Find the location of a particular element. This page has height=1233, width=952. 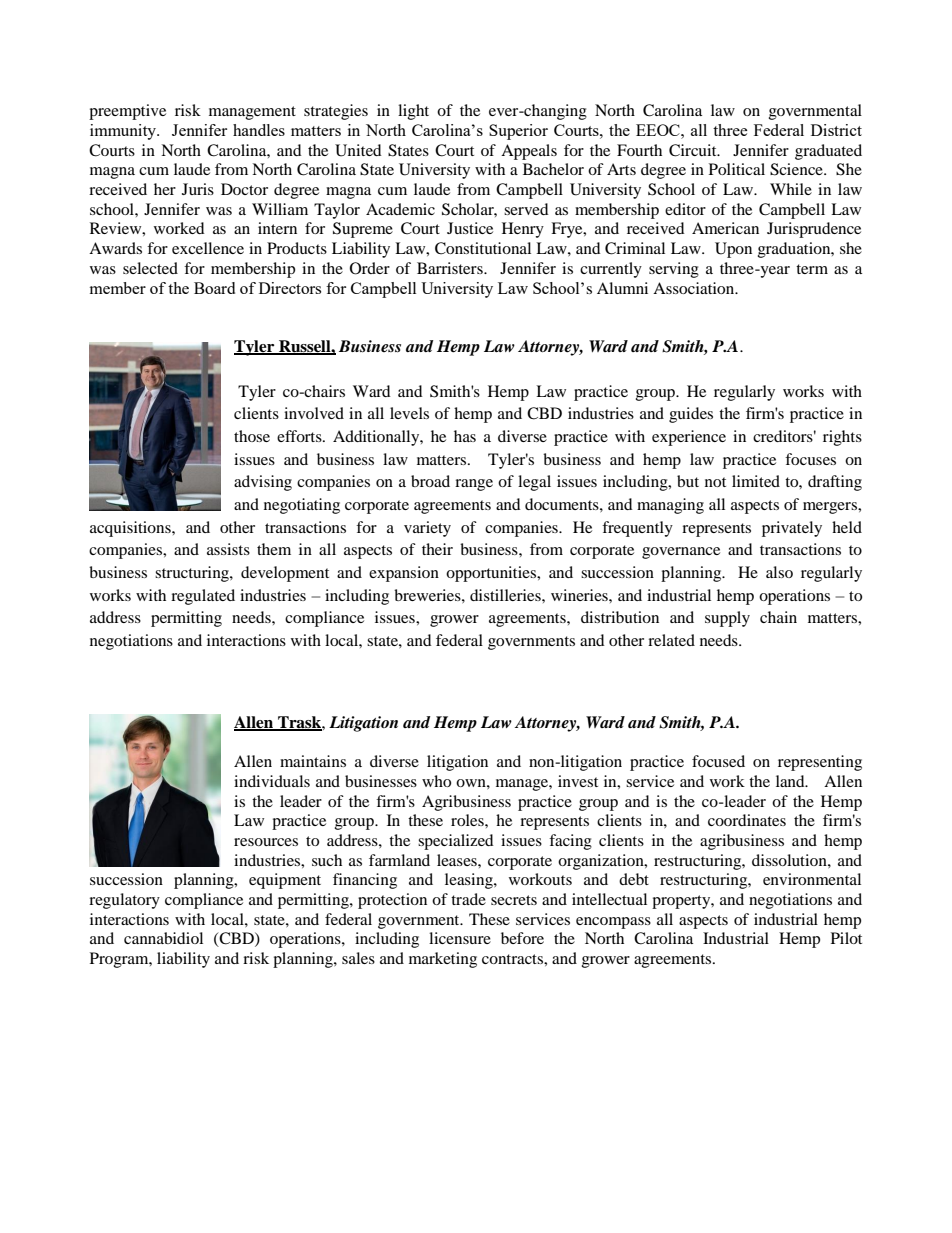

licensure is located at coordinates (460, 938).
